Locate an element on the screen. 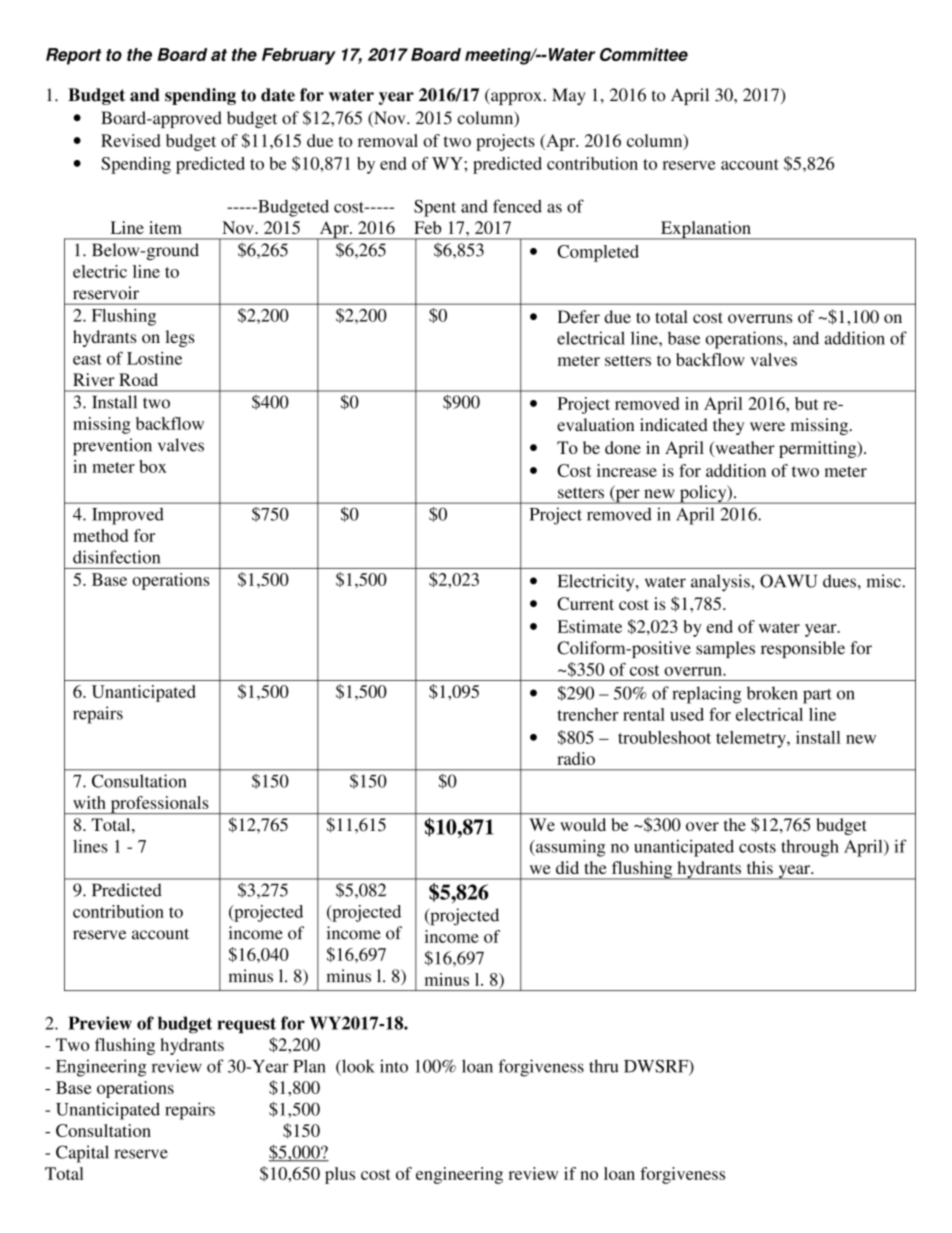  professionals is located at coordinates (159, 805).
